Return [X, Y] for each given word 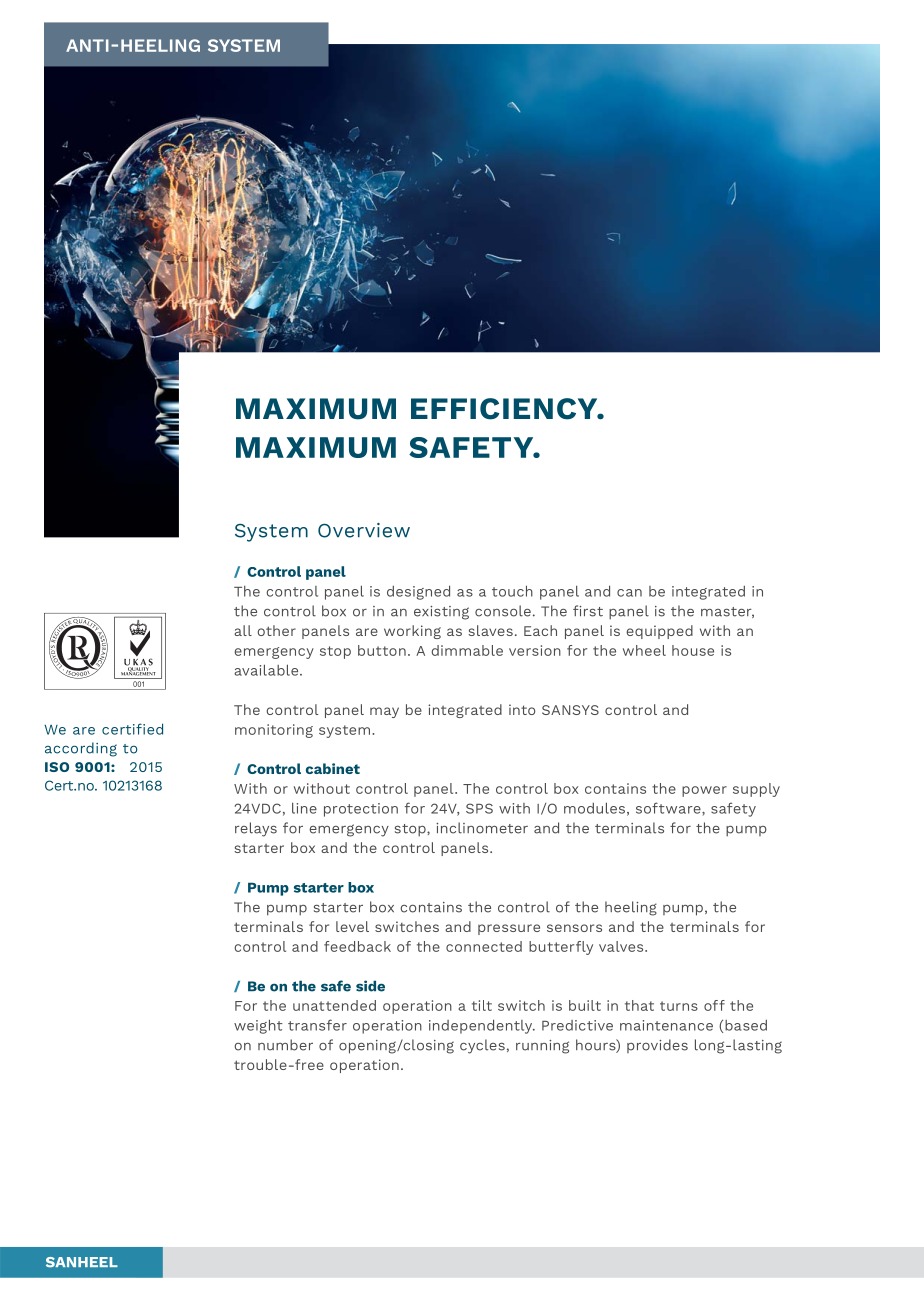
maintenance [666, 1025]
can [629, 593]
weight [258, 1026]
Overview [364, 530]
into [522, 709]
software [669, 808]
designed [418, 592]
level [352, 926]
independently [482, 1026]
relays [256, 829]
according [81, 749]
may [384, 712]
